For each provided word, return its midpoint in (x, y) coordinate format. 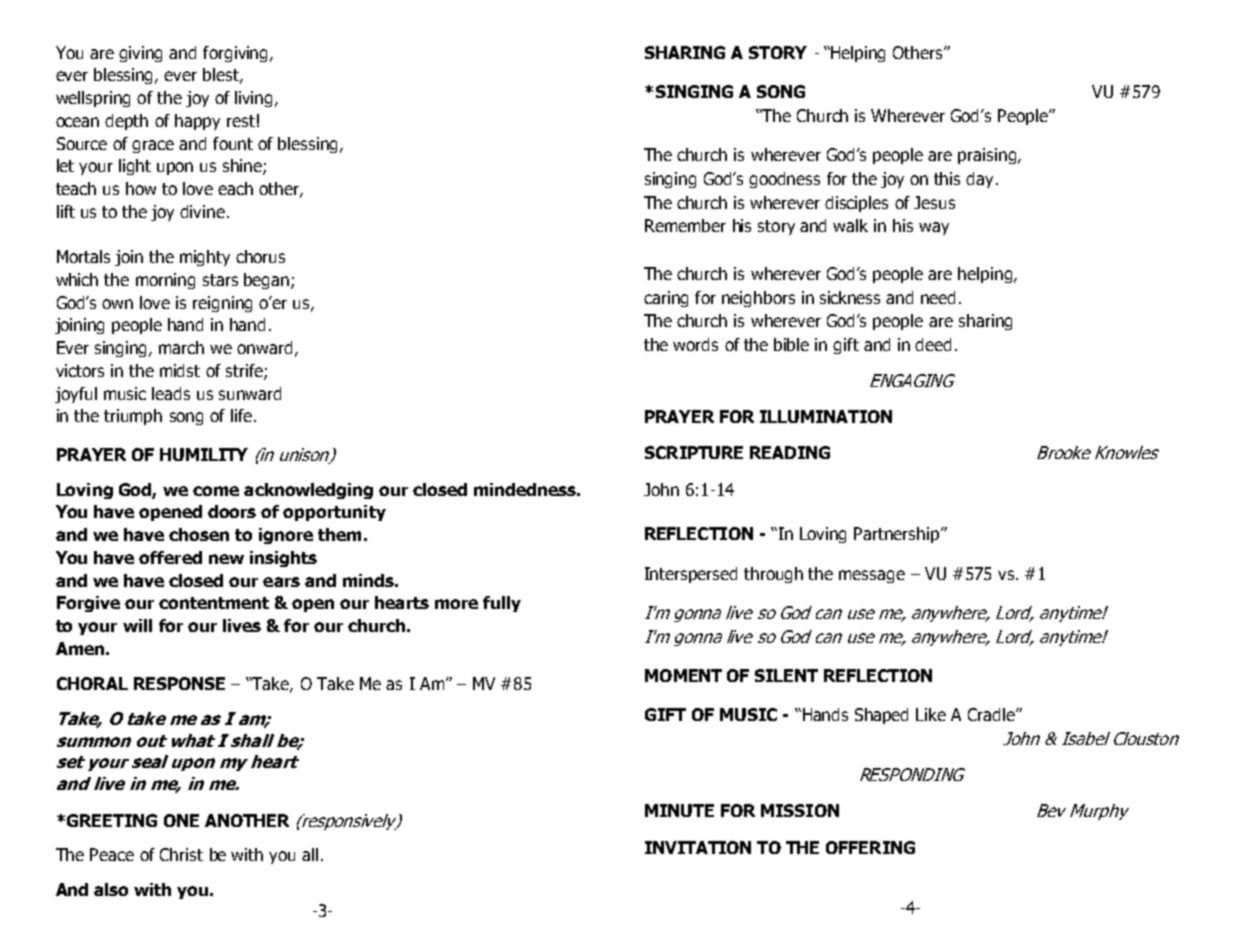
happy (197, 122)
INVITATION (698, 847)
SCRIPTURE (694, 452)
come (216, 491)
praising (988, 156)
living (255, 99)
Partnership (898, 535)
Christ (181, 854)
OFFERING (870, 847)
